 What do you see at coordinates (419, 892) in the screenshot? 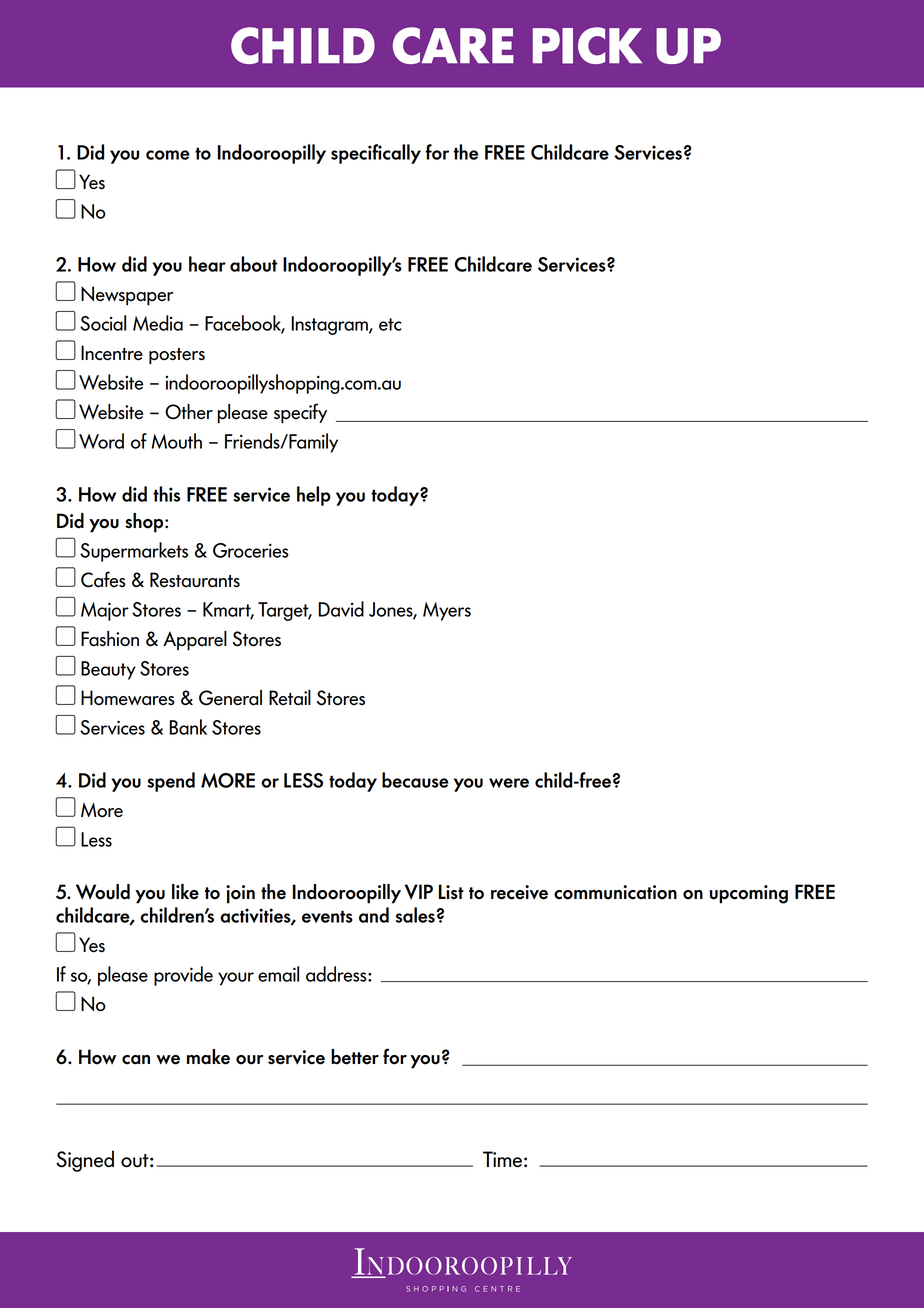
I see `VIP` at bounding box center [419, 892].
